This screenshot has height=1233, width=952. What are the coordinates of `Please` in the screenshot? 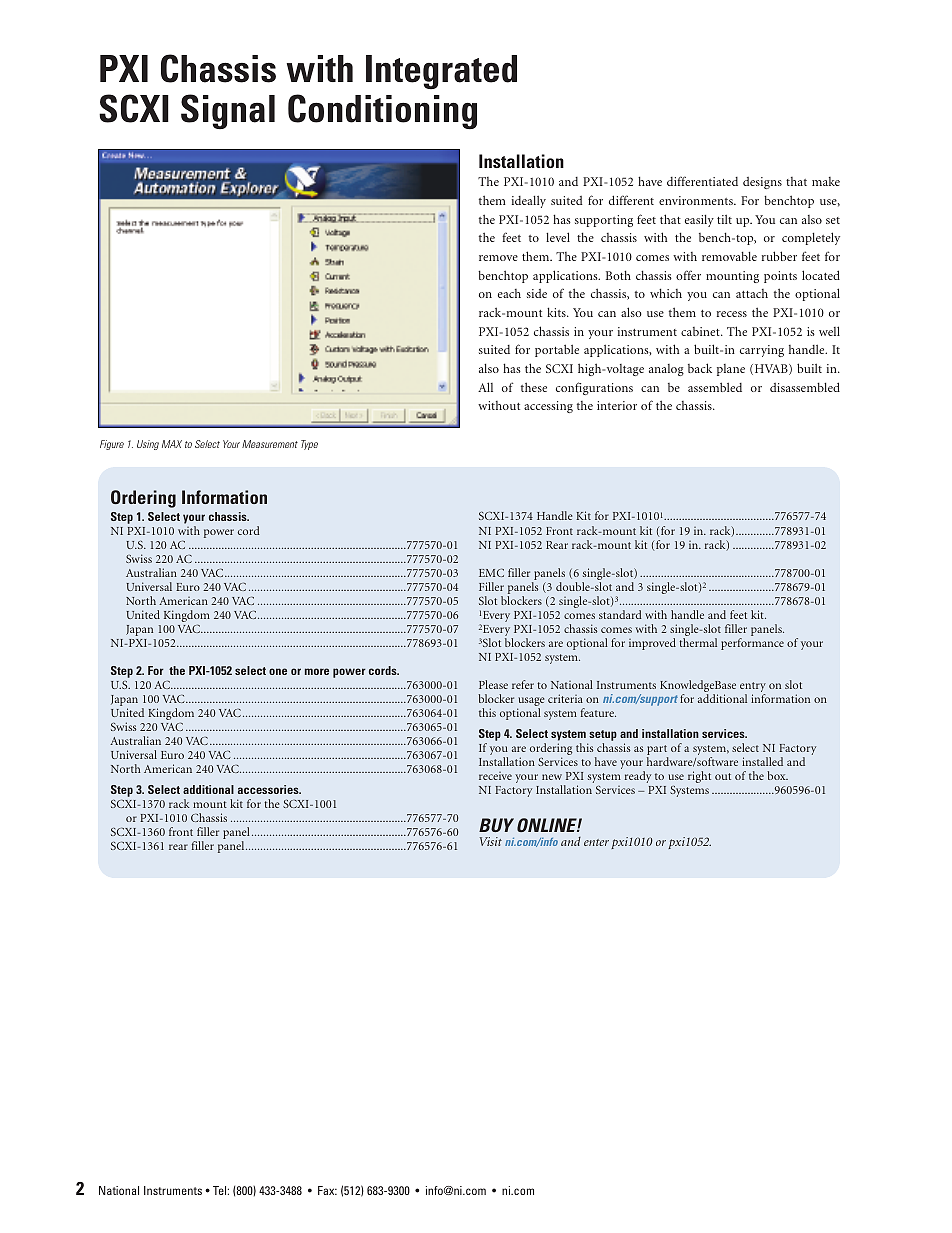 It's located at (493, 684).
